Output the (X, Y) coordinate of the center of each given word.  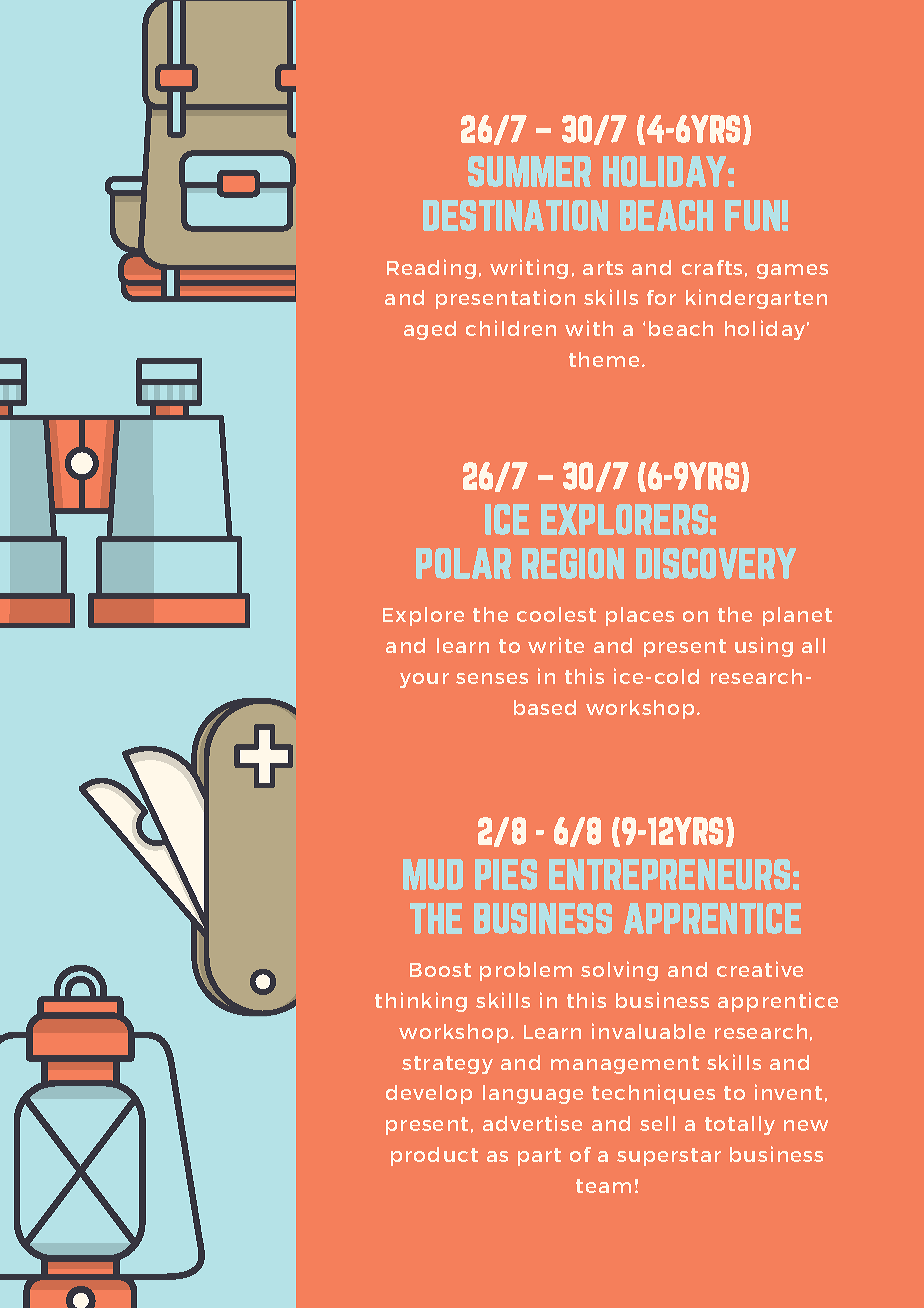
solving (619, 971)
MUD (433, 874)
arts (603, 268)
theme (604, 359)
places (640, 616)
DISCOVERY (716, 563)
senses (492, 678)
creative (760, 969)
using (764, 647)
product (434, 1156)
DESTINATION (515, 215)
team (603, 1186)
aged (430, 330)
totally (740, 1125)
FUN (752, 215)
